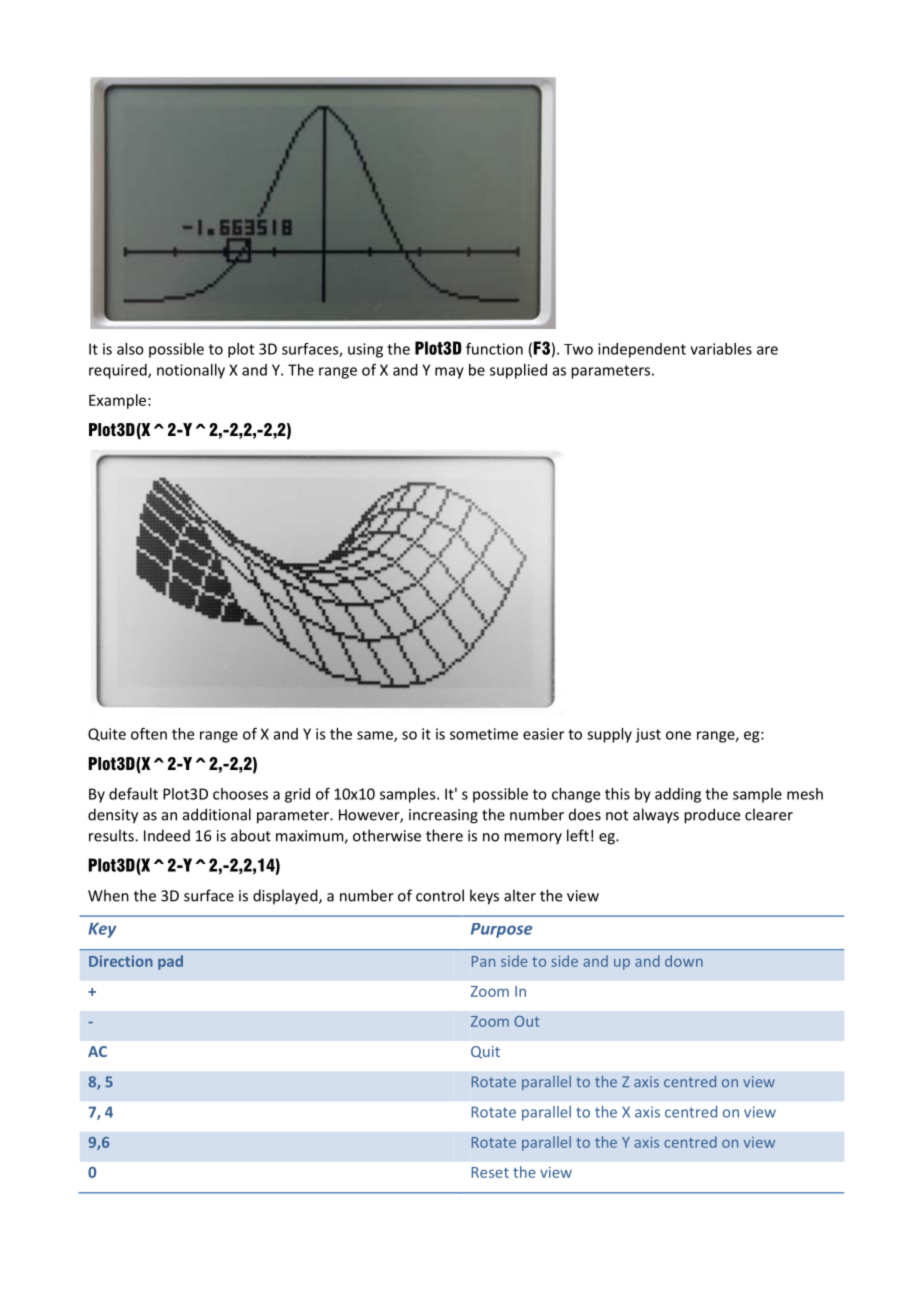  What do you see at coordinates (240, 794) in the screenshot?
I see `chooses` at bounding box center [240, 794].
